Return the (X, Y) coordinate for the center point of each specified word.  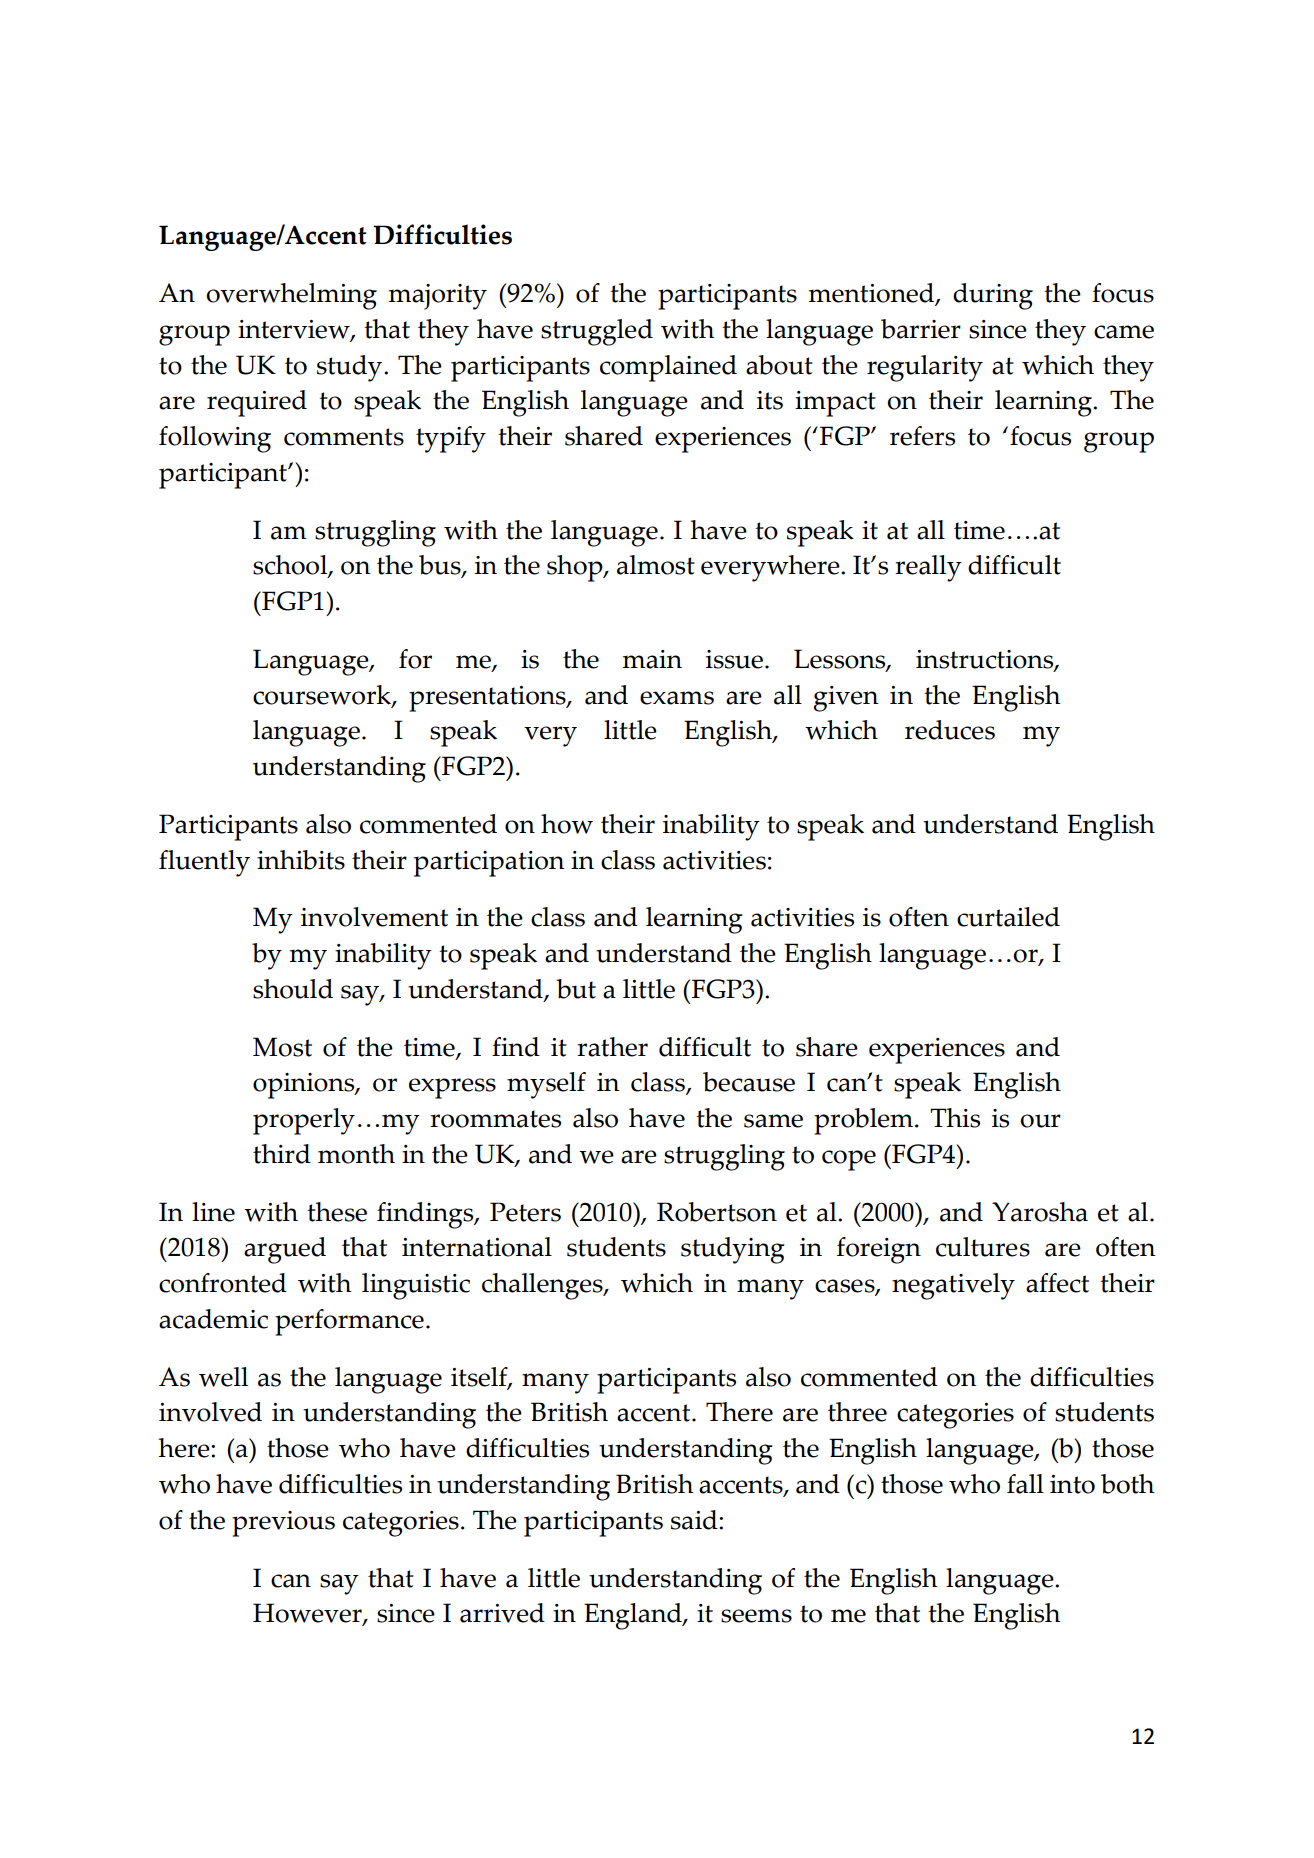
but (576, 989)
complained (668, 368)
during (993, 296)
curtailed (1008, 917)
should (293, 989)
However (308, 1614)
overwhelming (291, 296)
